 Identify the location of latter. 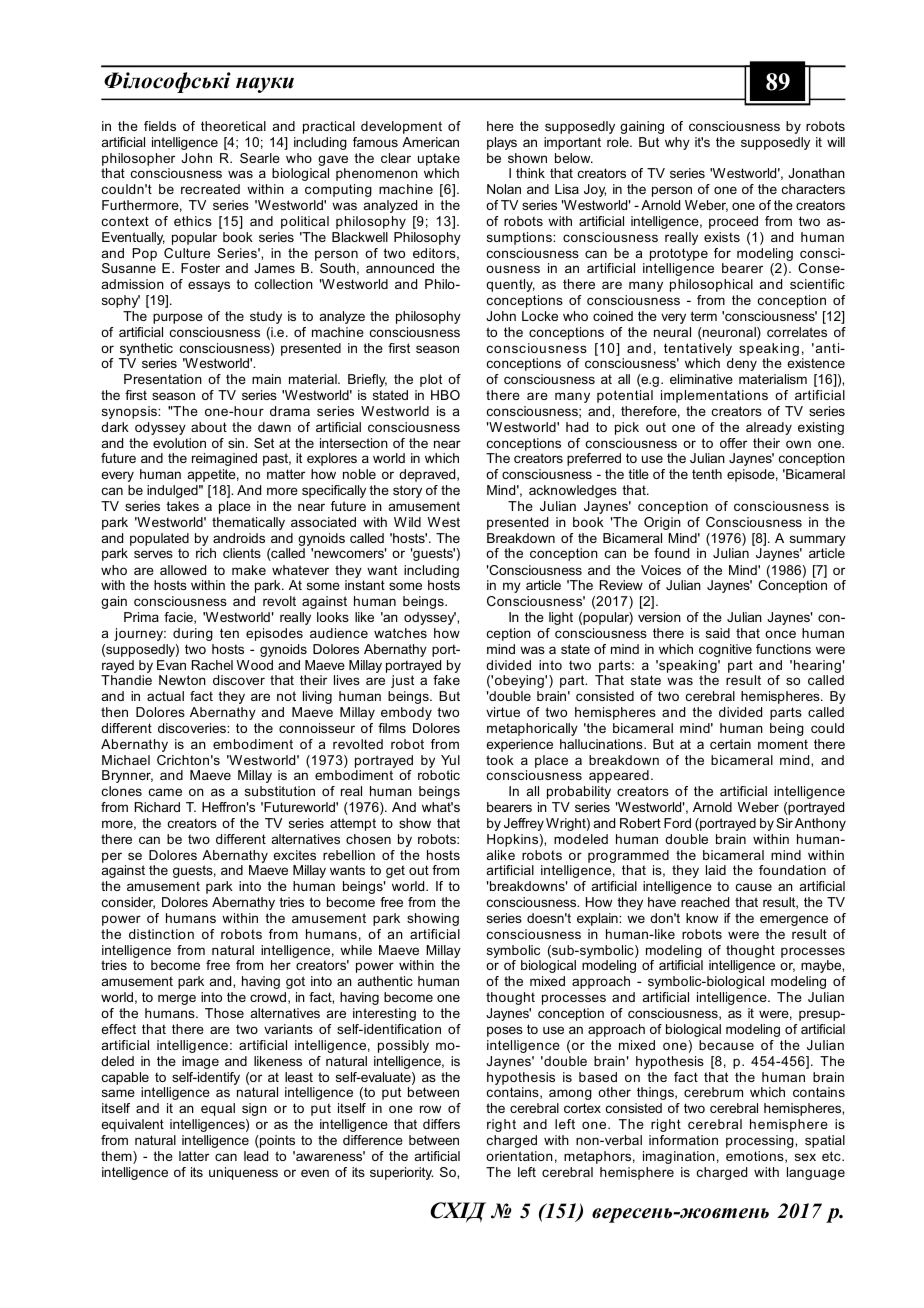
(194, 1156).
